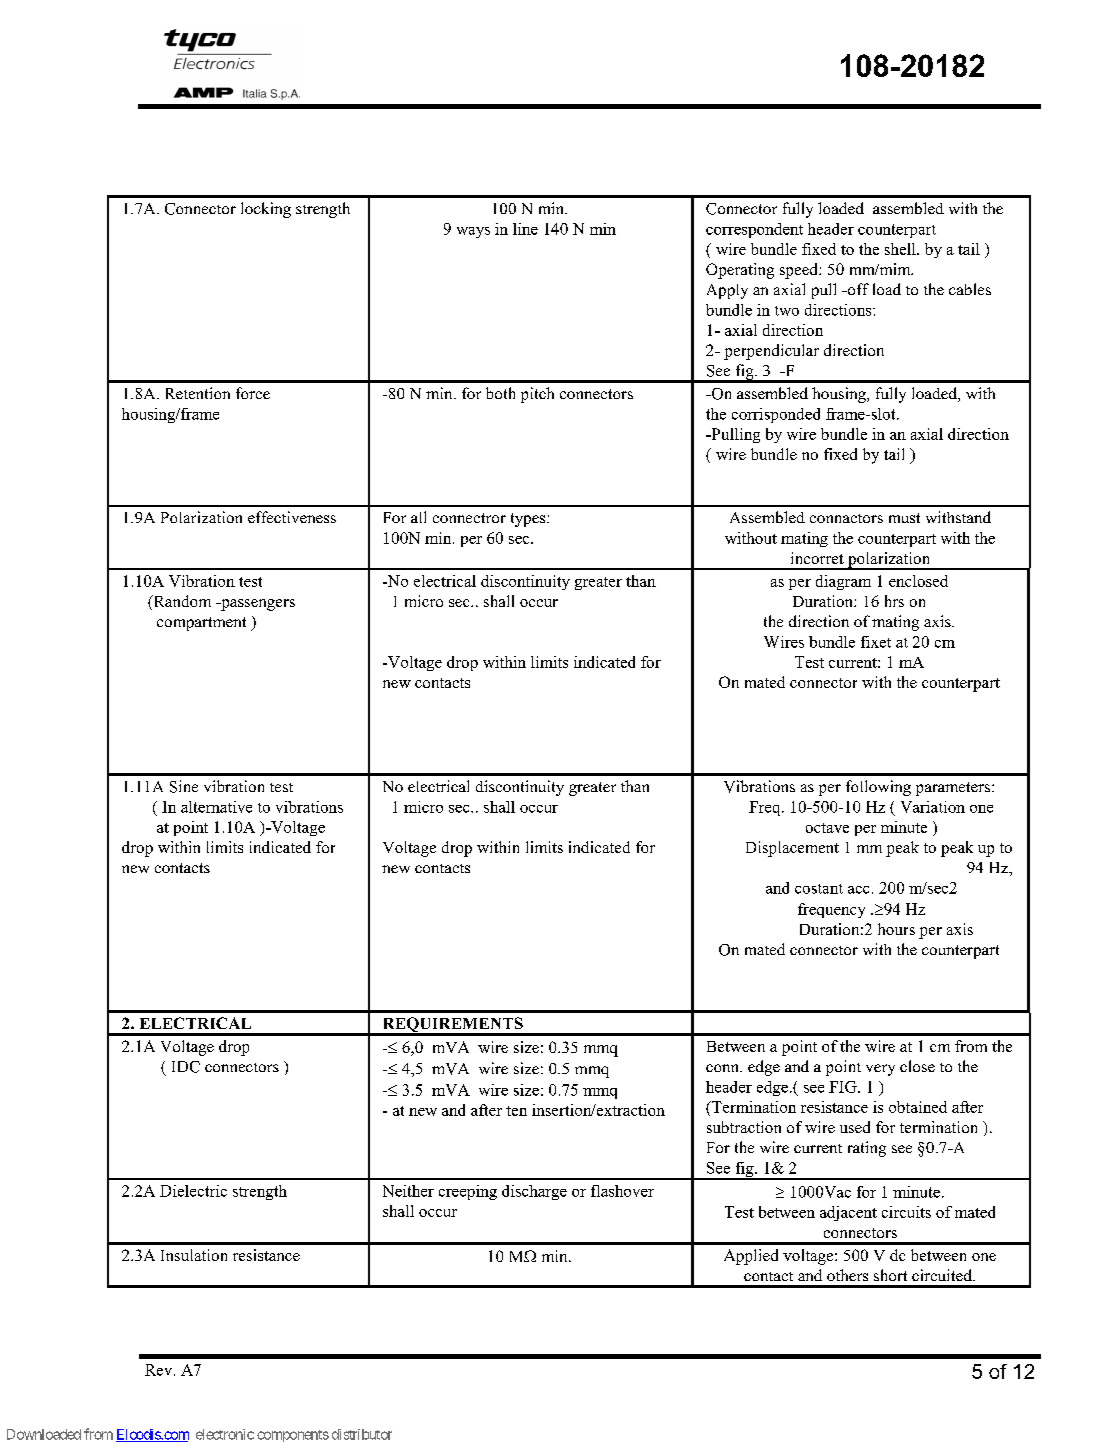  Describe the element at coordinates (266, 210) in the document. I see `locking` at that location.
